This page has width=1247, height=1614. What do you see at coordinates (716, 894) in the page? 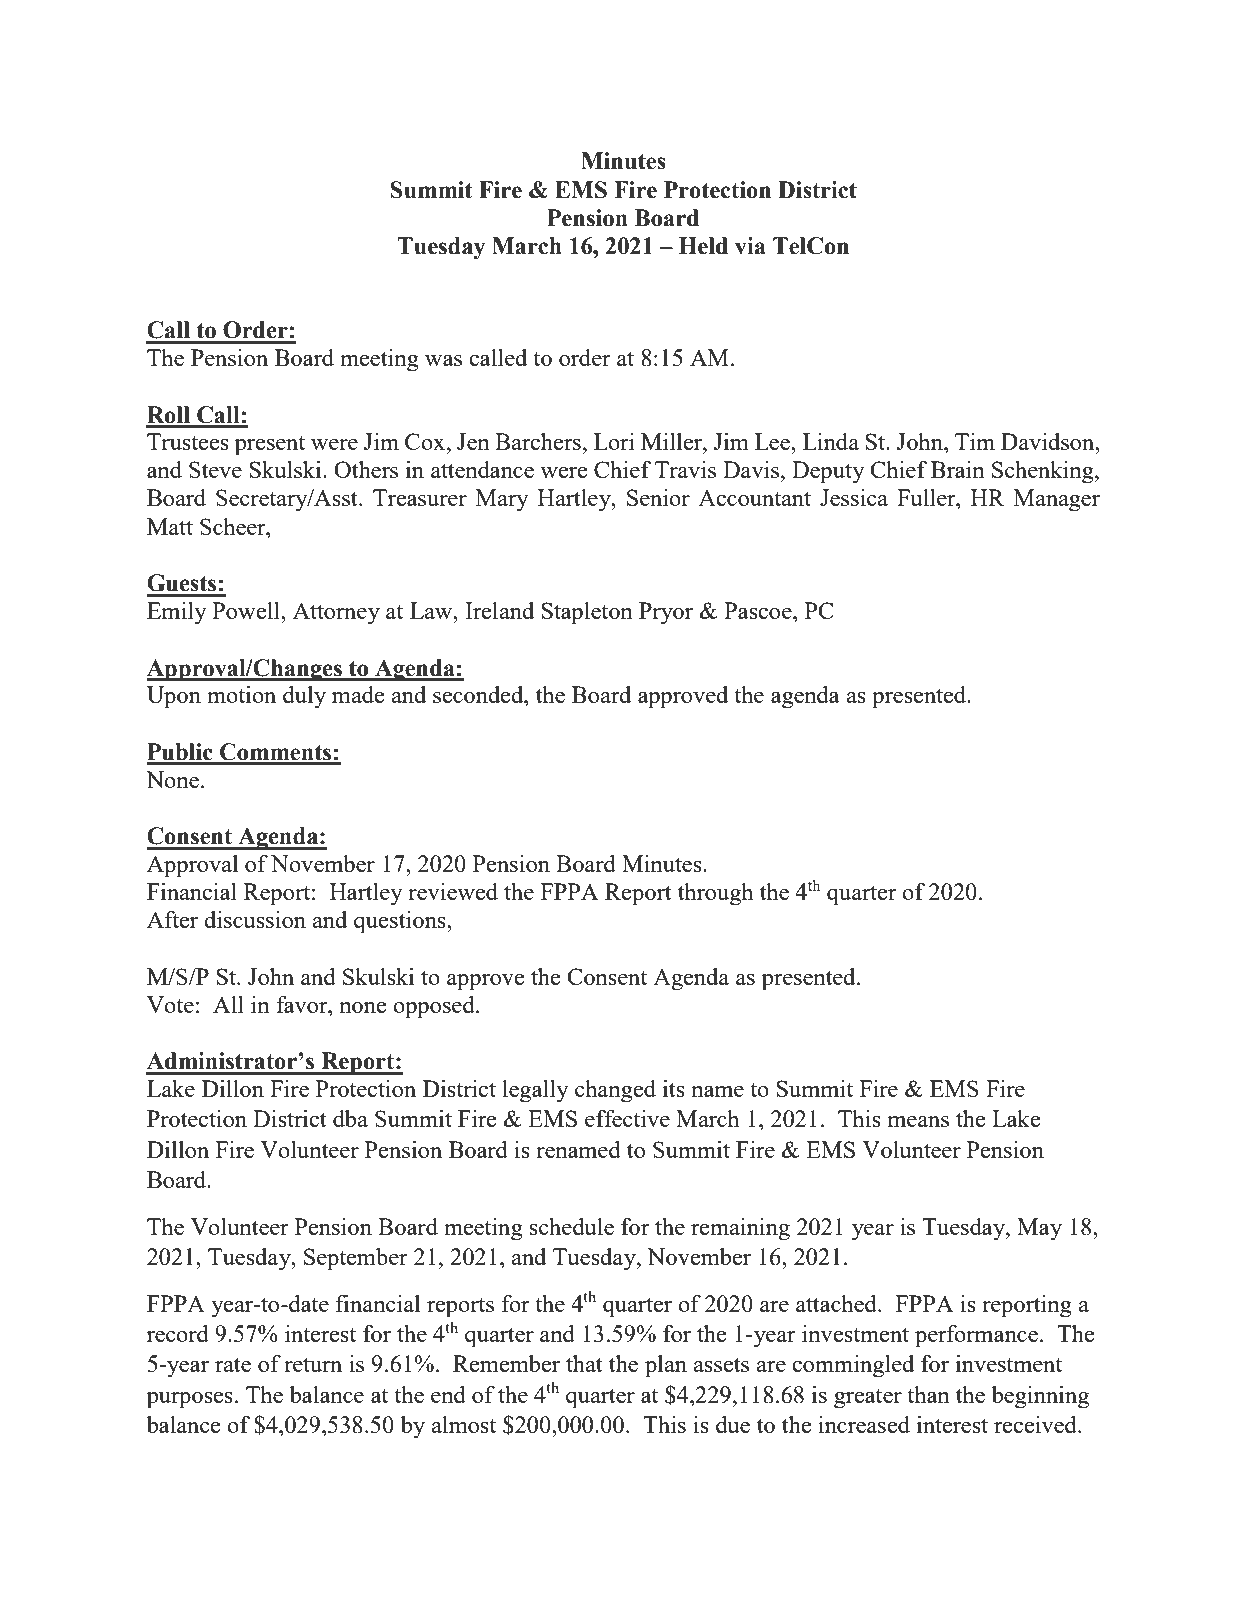
I see `through` at bounding box center [716, 894].
